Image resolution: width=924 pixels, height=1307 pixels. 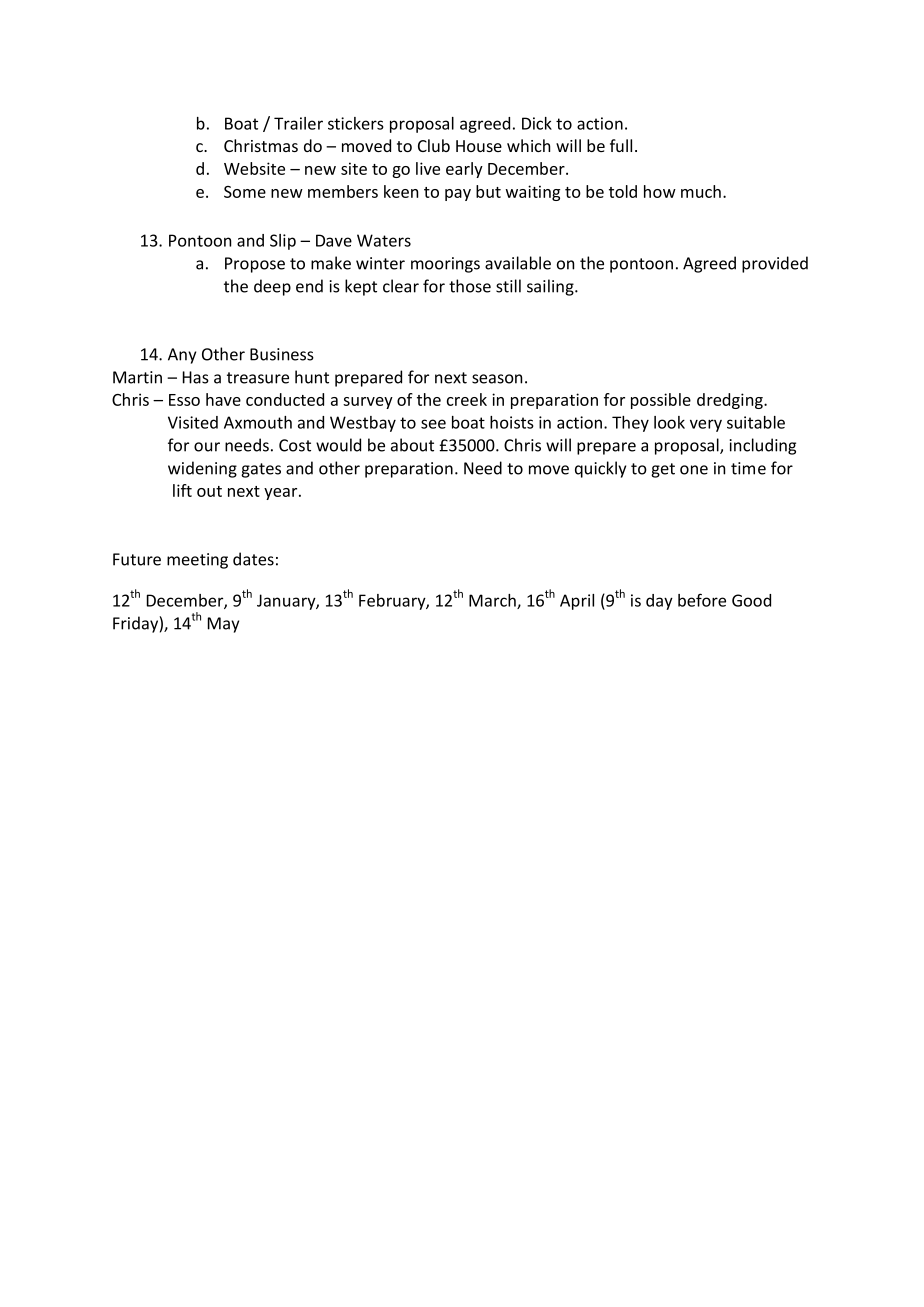 I want to click on Has, so click(x=196, y=377).
